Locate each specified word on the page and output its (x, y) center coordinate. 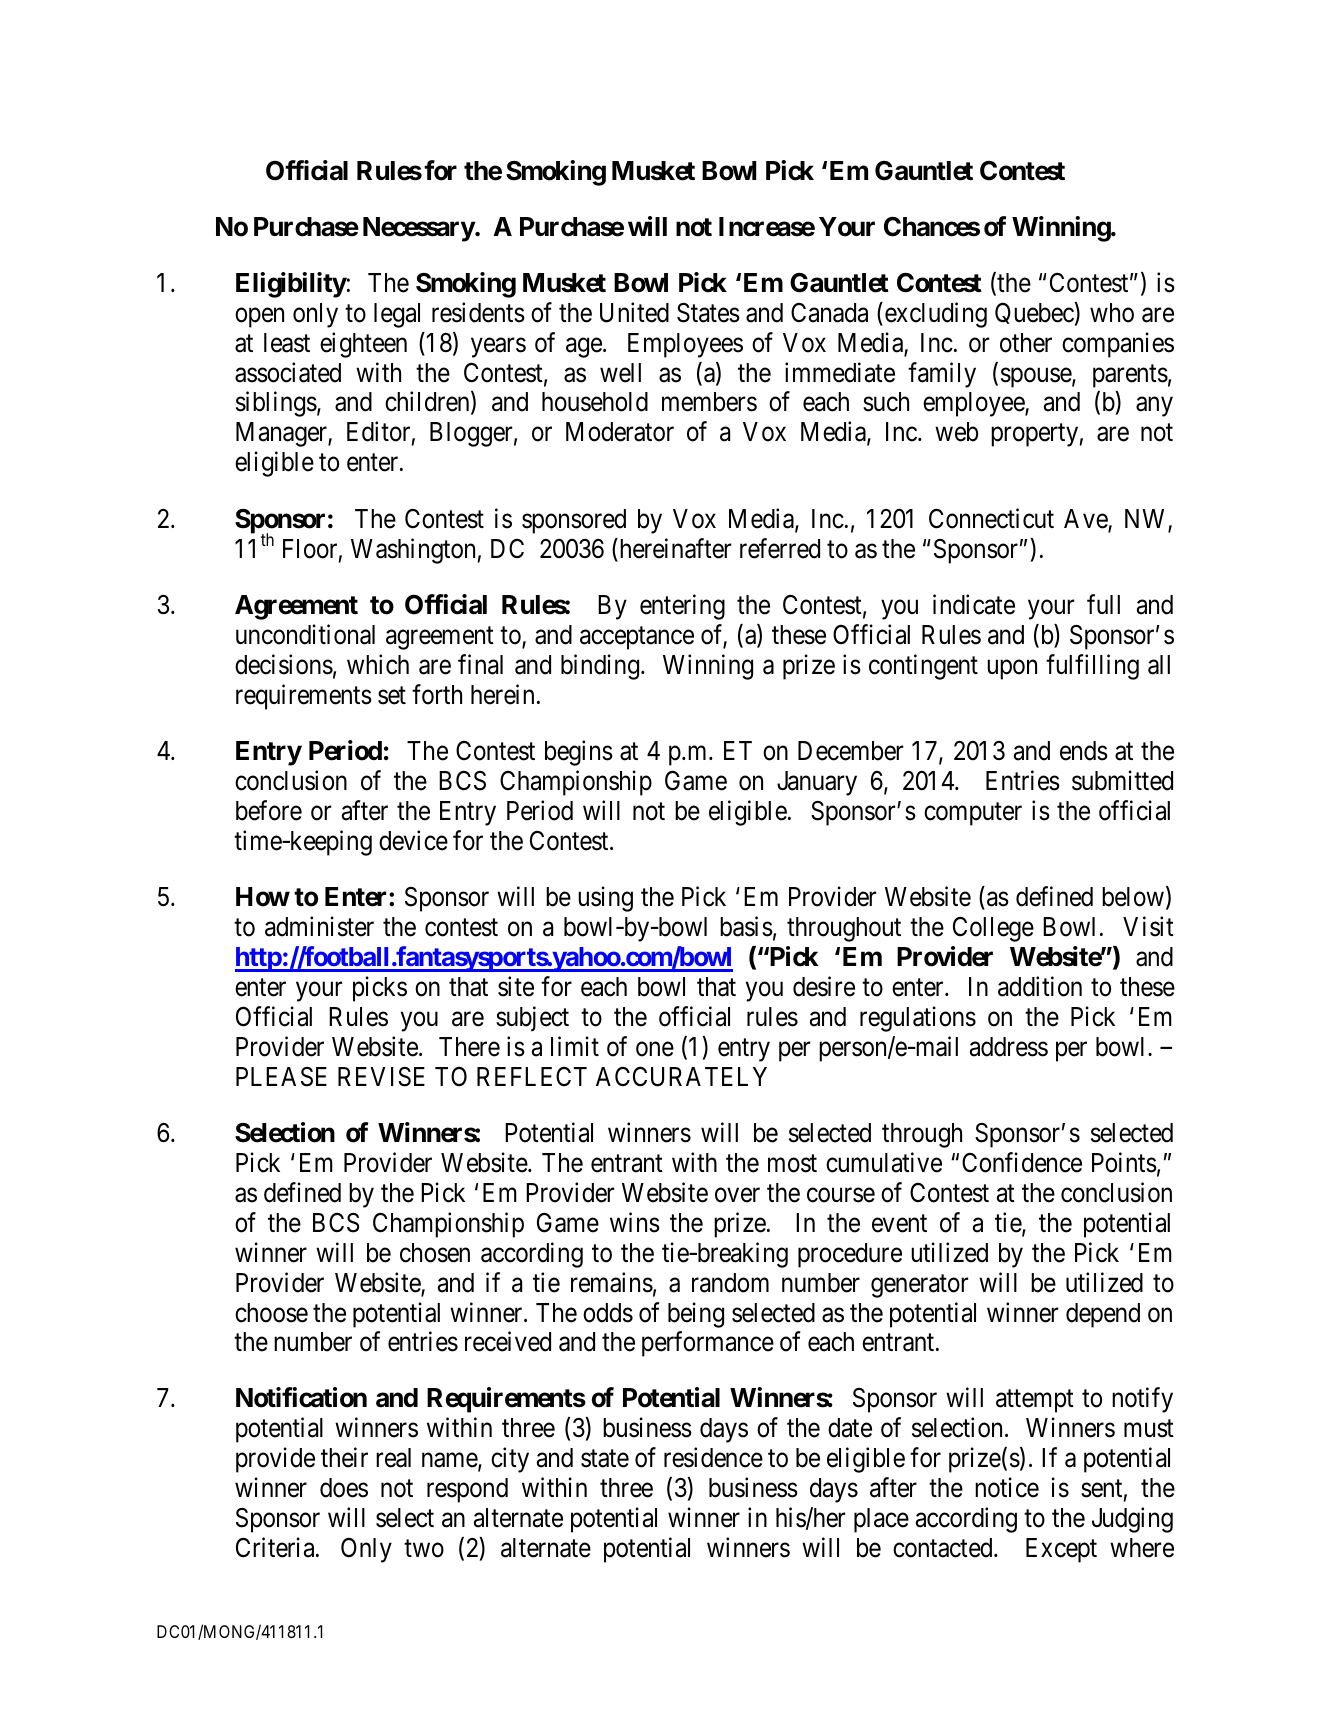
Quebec (1034, 313)
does (344, 1488)
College (993, 929)
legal (397, 315)
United (634, 312)
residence (713, 1458)
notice (1007, 1488)
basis (746, 926)
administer (319, 926)
